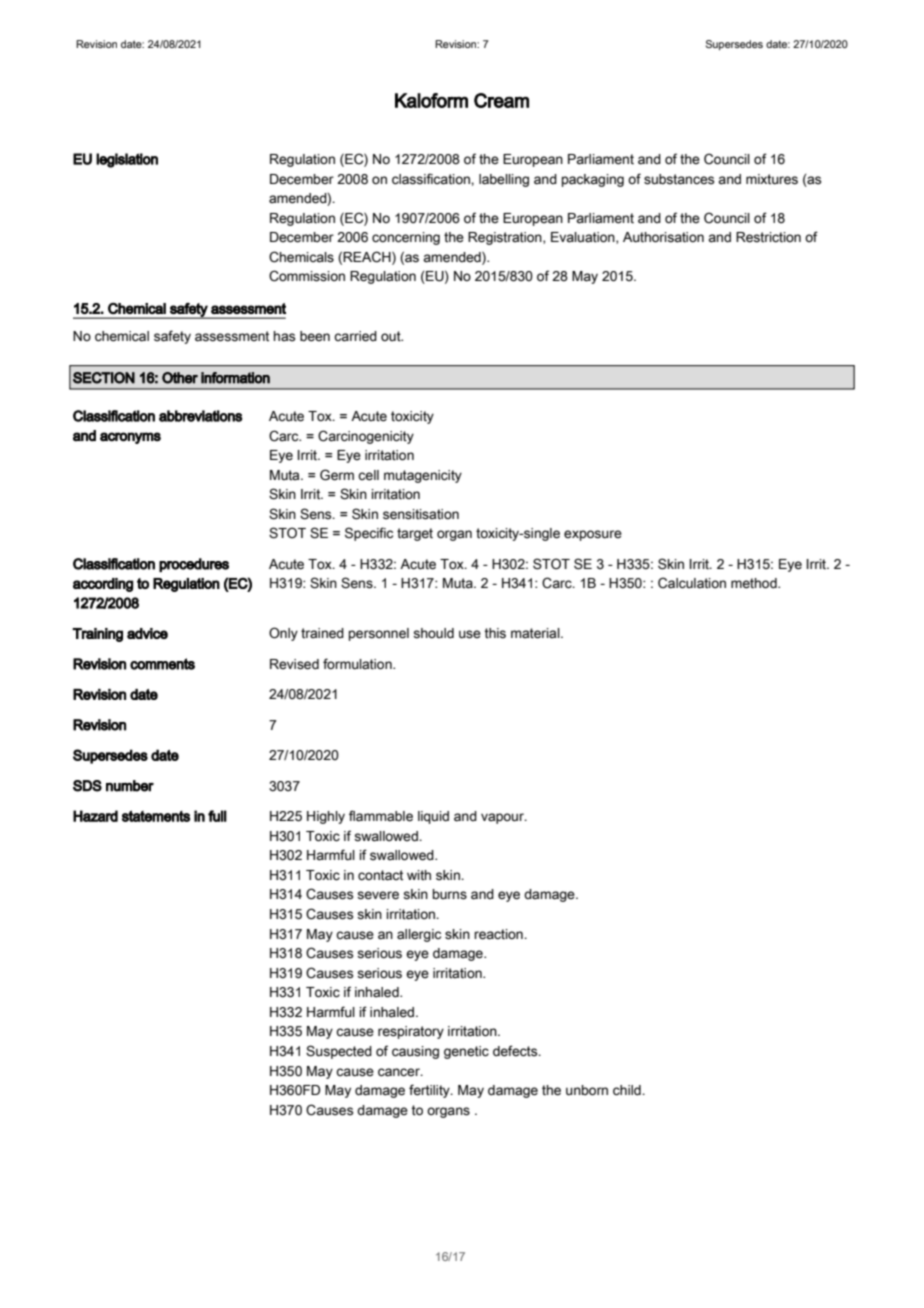 This screenshot has width=924, height=1308. Describe the element at coordinates (194, 565) in the screenshot. I see `procedures` at that location.
